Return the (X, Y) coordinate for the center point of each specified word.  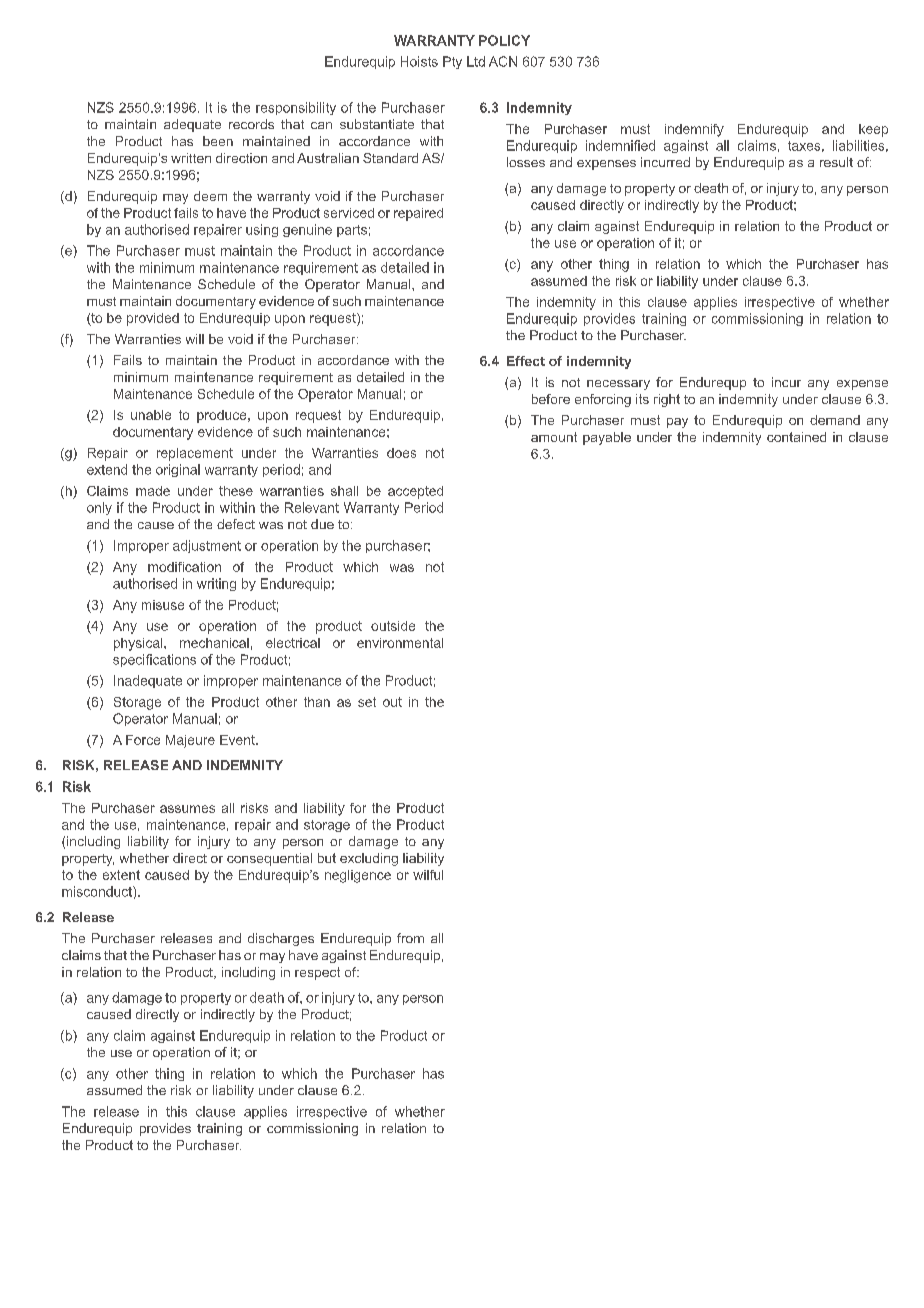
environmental (400, 643)
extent (121, 875)
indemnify (694, 130)
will (195, 339)
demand (835, 420)
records (251, 124)
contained (796, 437)
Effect (526, 361)
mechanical (214, 643)
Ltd (476, 61)
